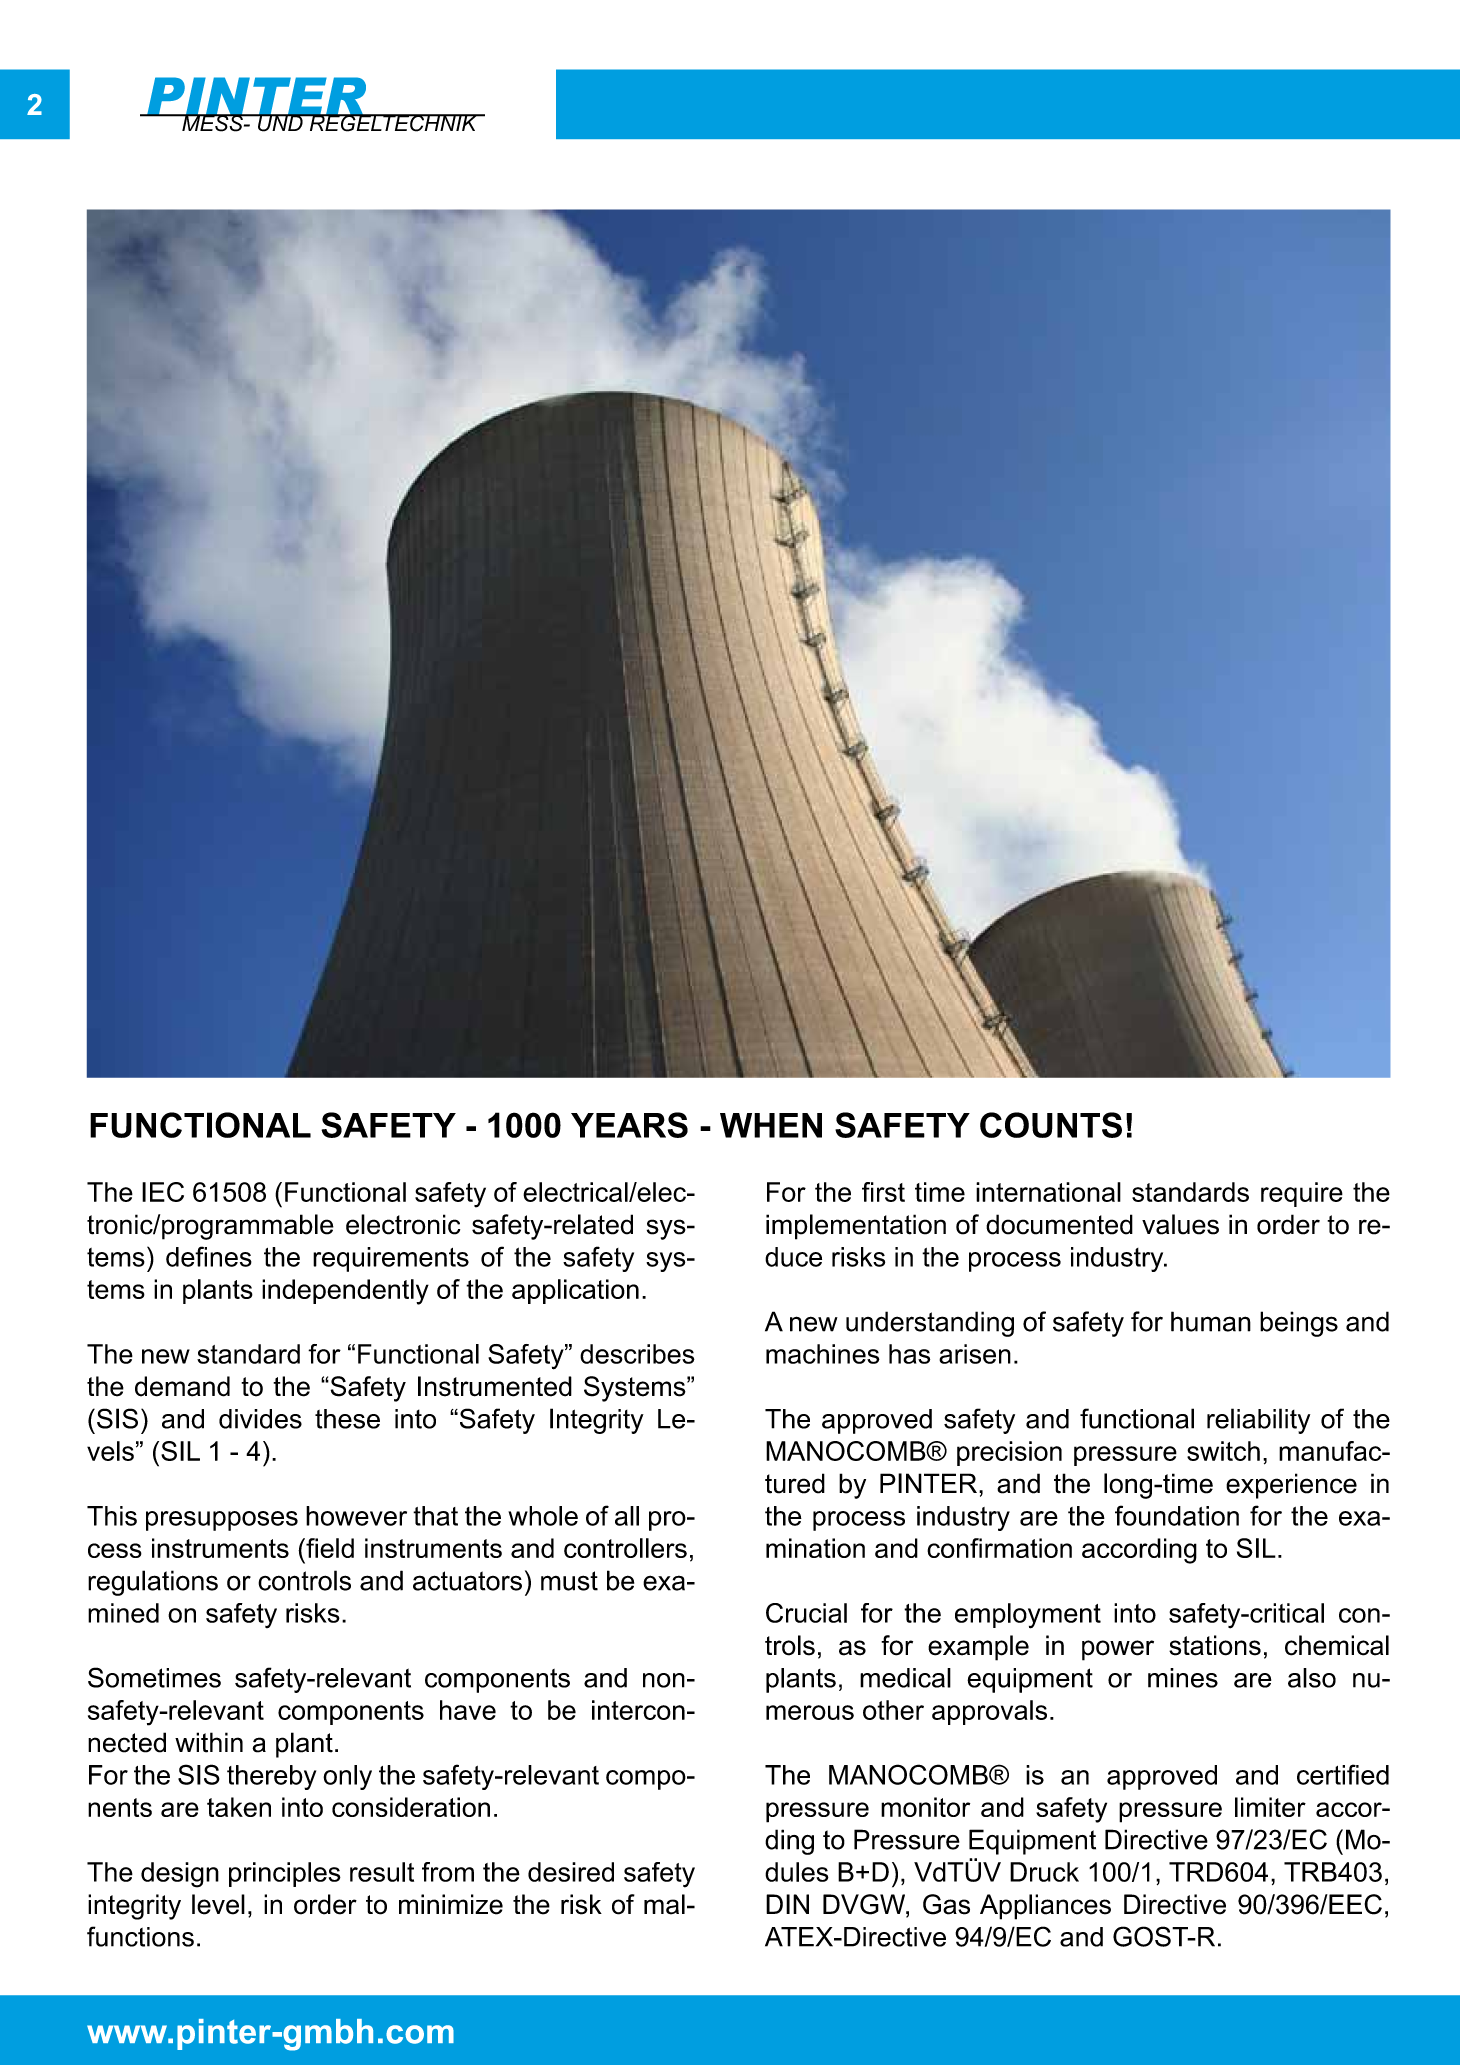 The height and width of the screenshot is (2065, 1460). What do you see at coordinates (627, 1516) in the screenshot?
I see `all` at bounding box center [627, 1516].
